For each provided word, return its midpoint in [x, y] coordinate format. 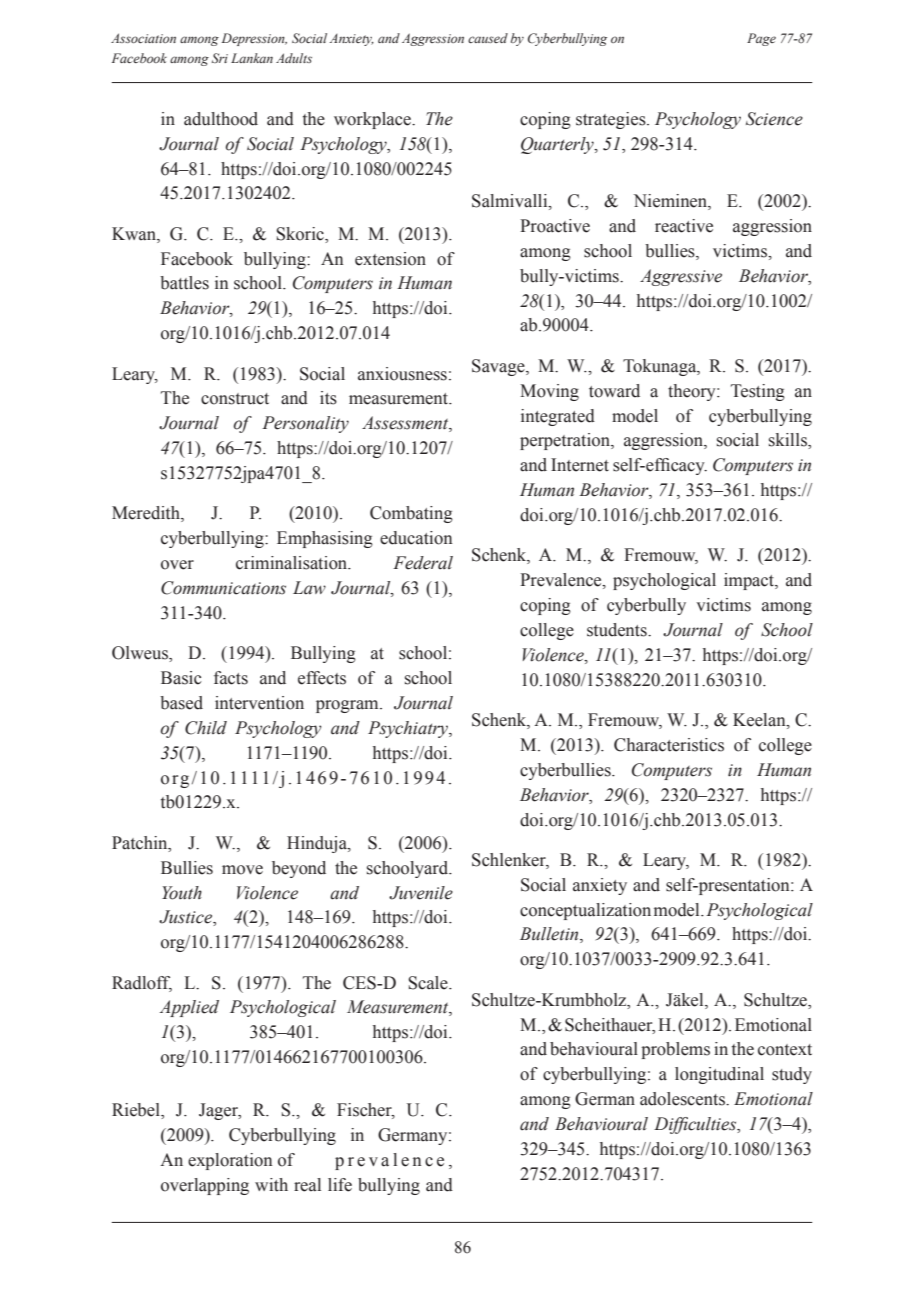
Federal [423, 563]
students [618, 630]
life [340, 1185]
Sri [220, 58]
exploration [230, 1161]
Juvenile [421, 893]
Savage [499, 367]
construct [235, 399]
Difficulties [696, 1125]
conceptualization [585, 911]
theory [693, 392]
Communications [223, 588]
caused [488, 38]
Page [761, 39]
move [242, 870]
